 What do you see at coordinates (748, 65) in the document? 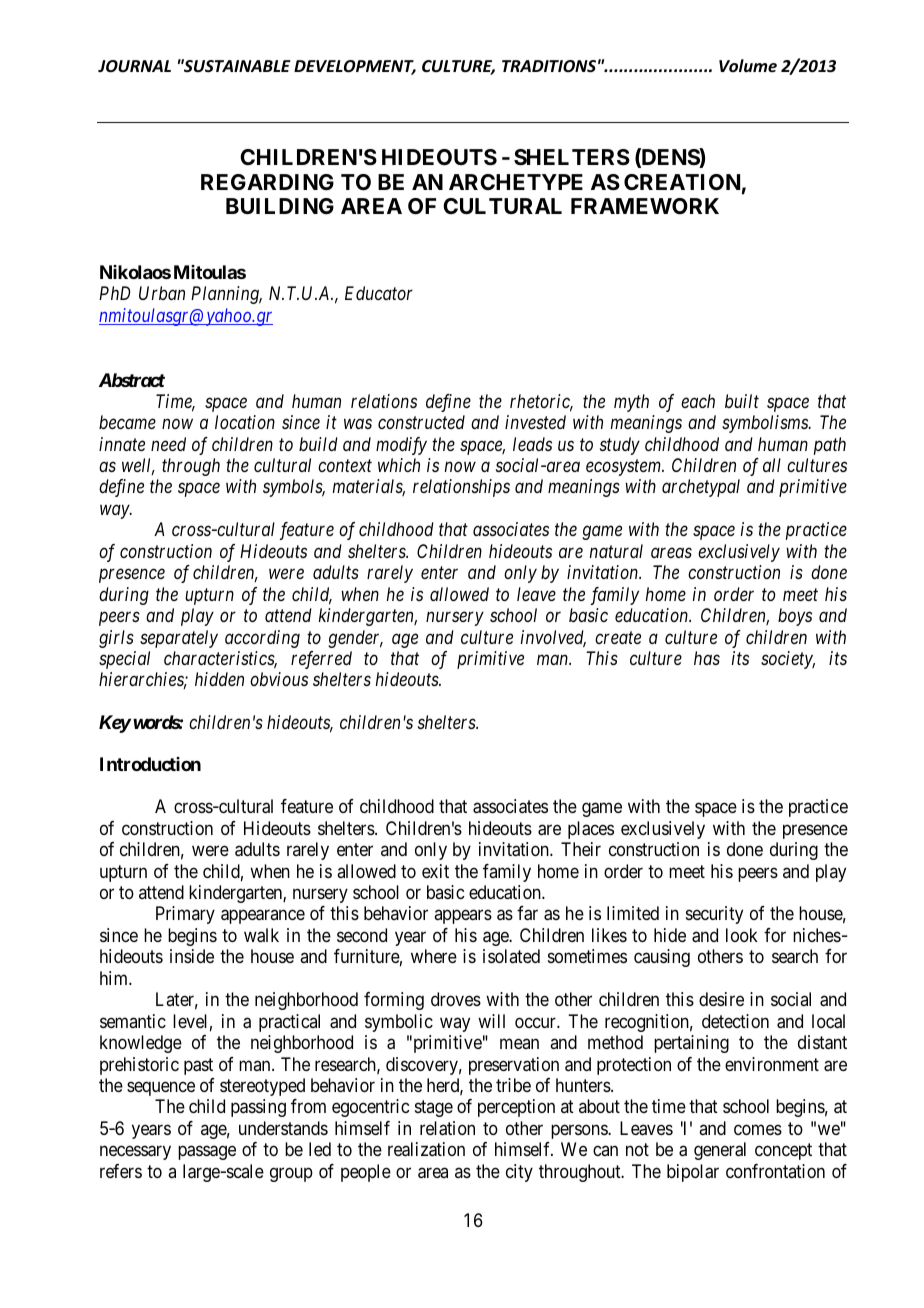
I see `Volume` at bounding box center [748, 65].
